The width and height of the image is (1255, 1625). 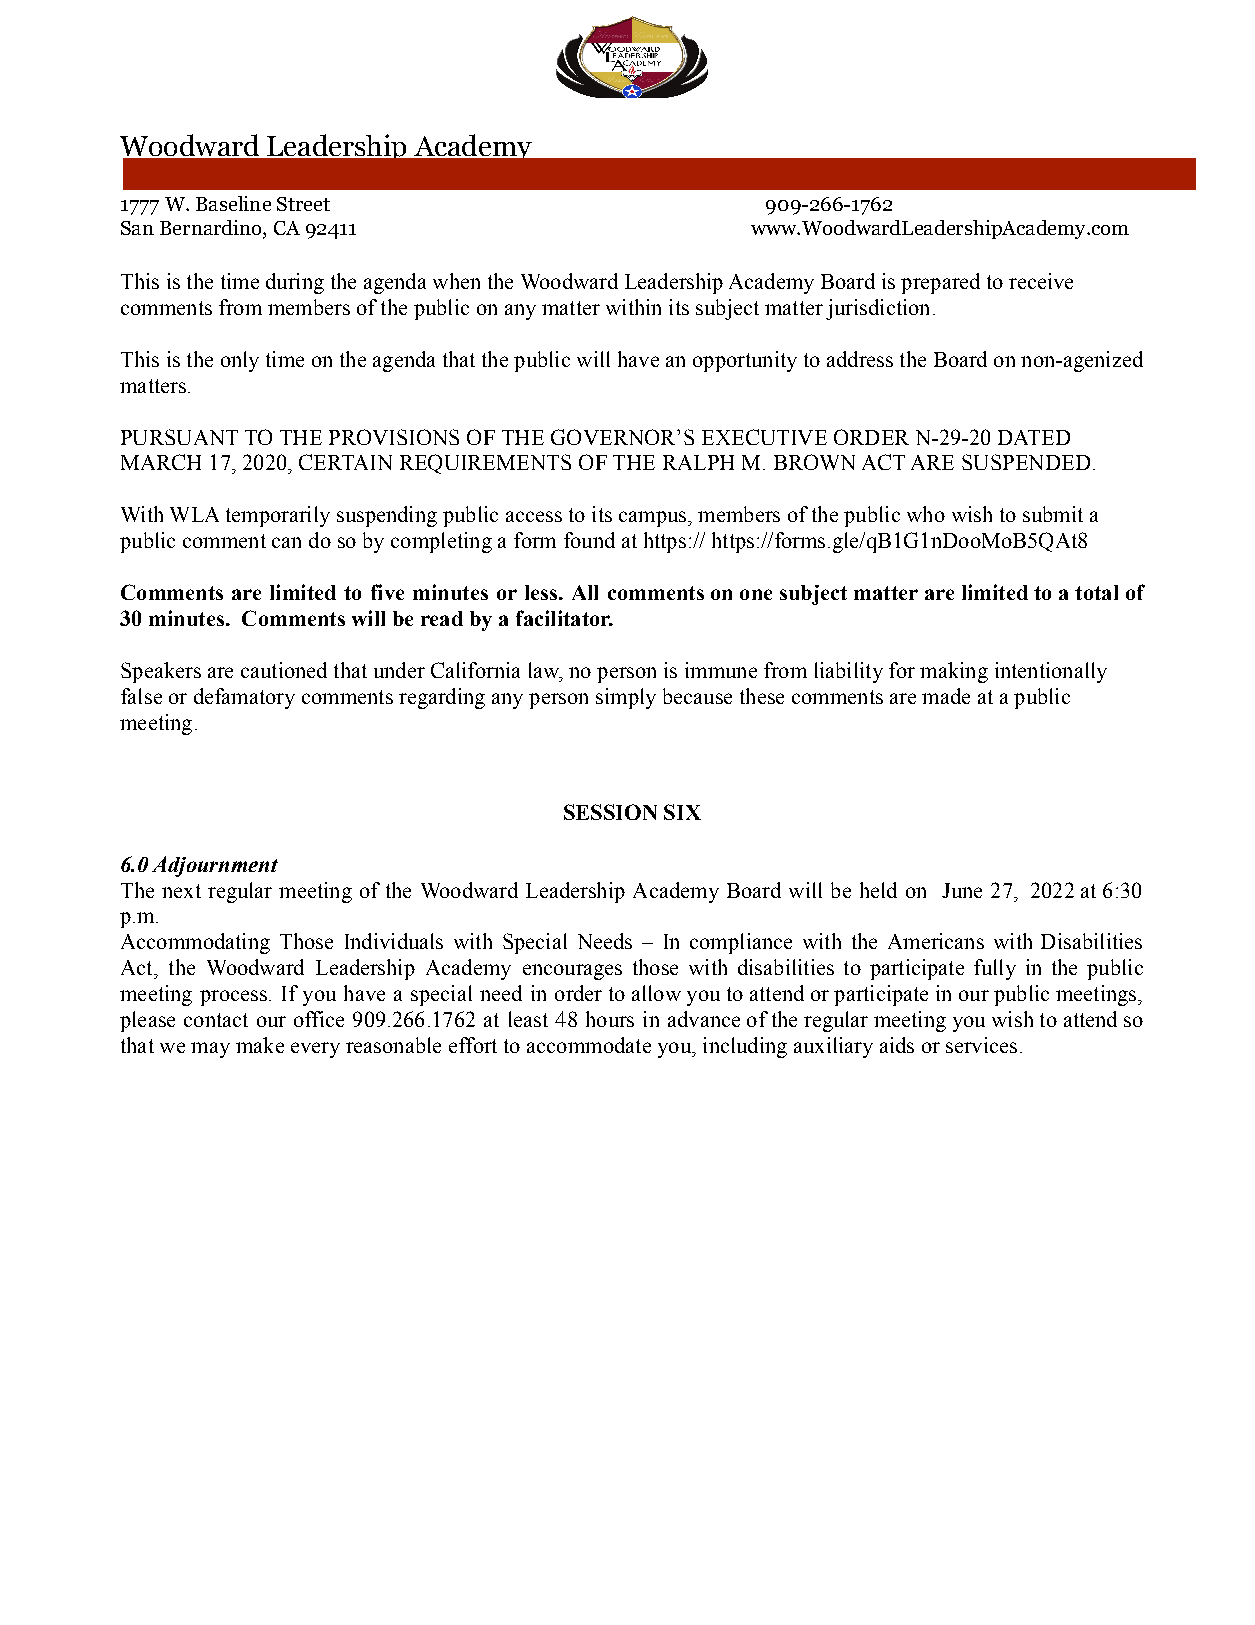 I want to click on contact, so click(x=216, y=1020).
